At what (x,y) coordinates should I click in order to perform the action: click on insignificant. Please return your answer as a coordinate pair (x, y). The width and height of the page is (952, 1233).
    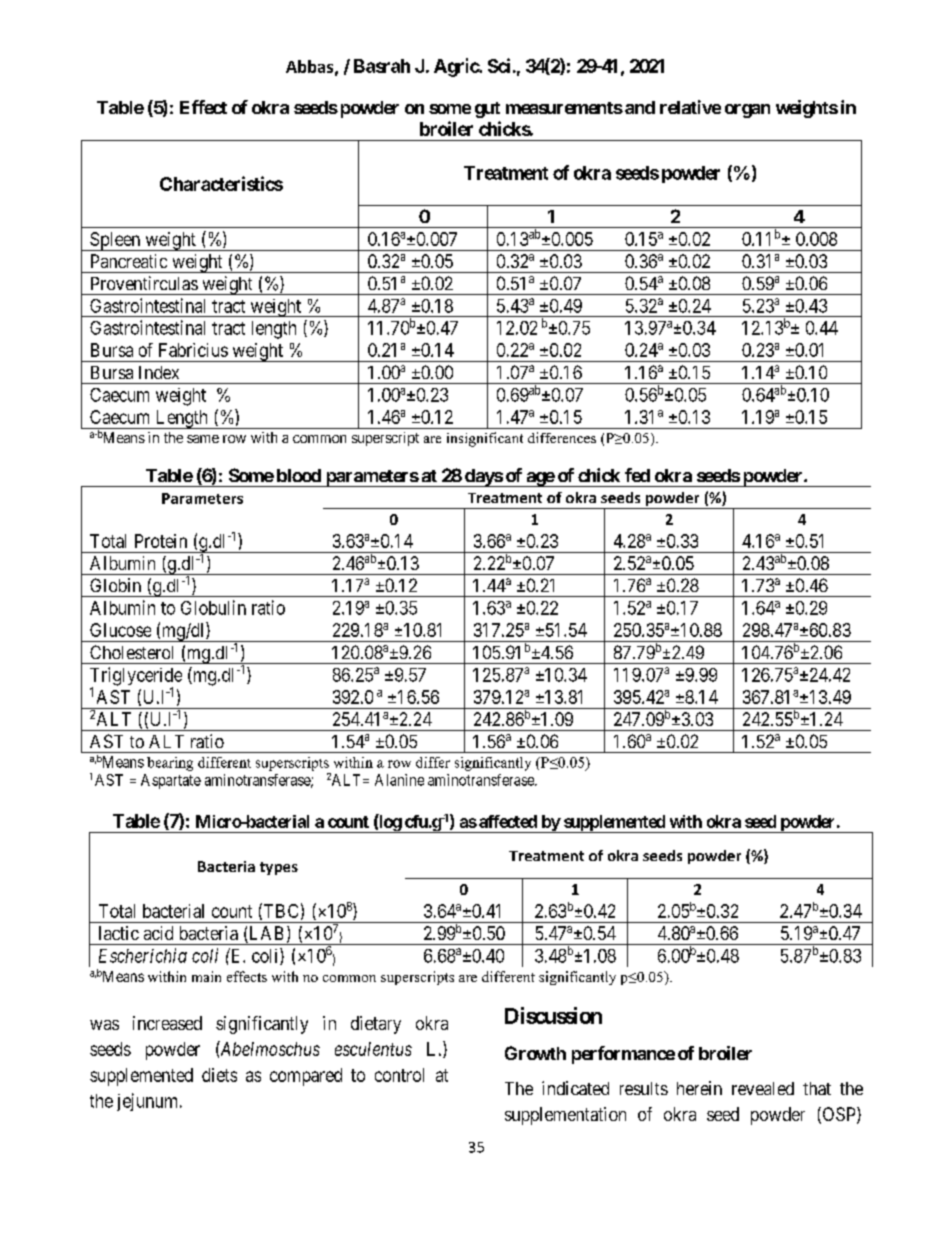
    Looking at the image, I should click on (485, 439).
